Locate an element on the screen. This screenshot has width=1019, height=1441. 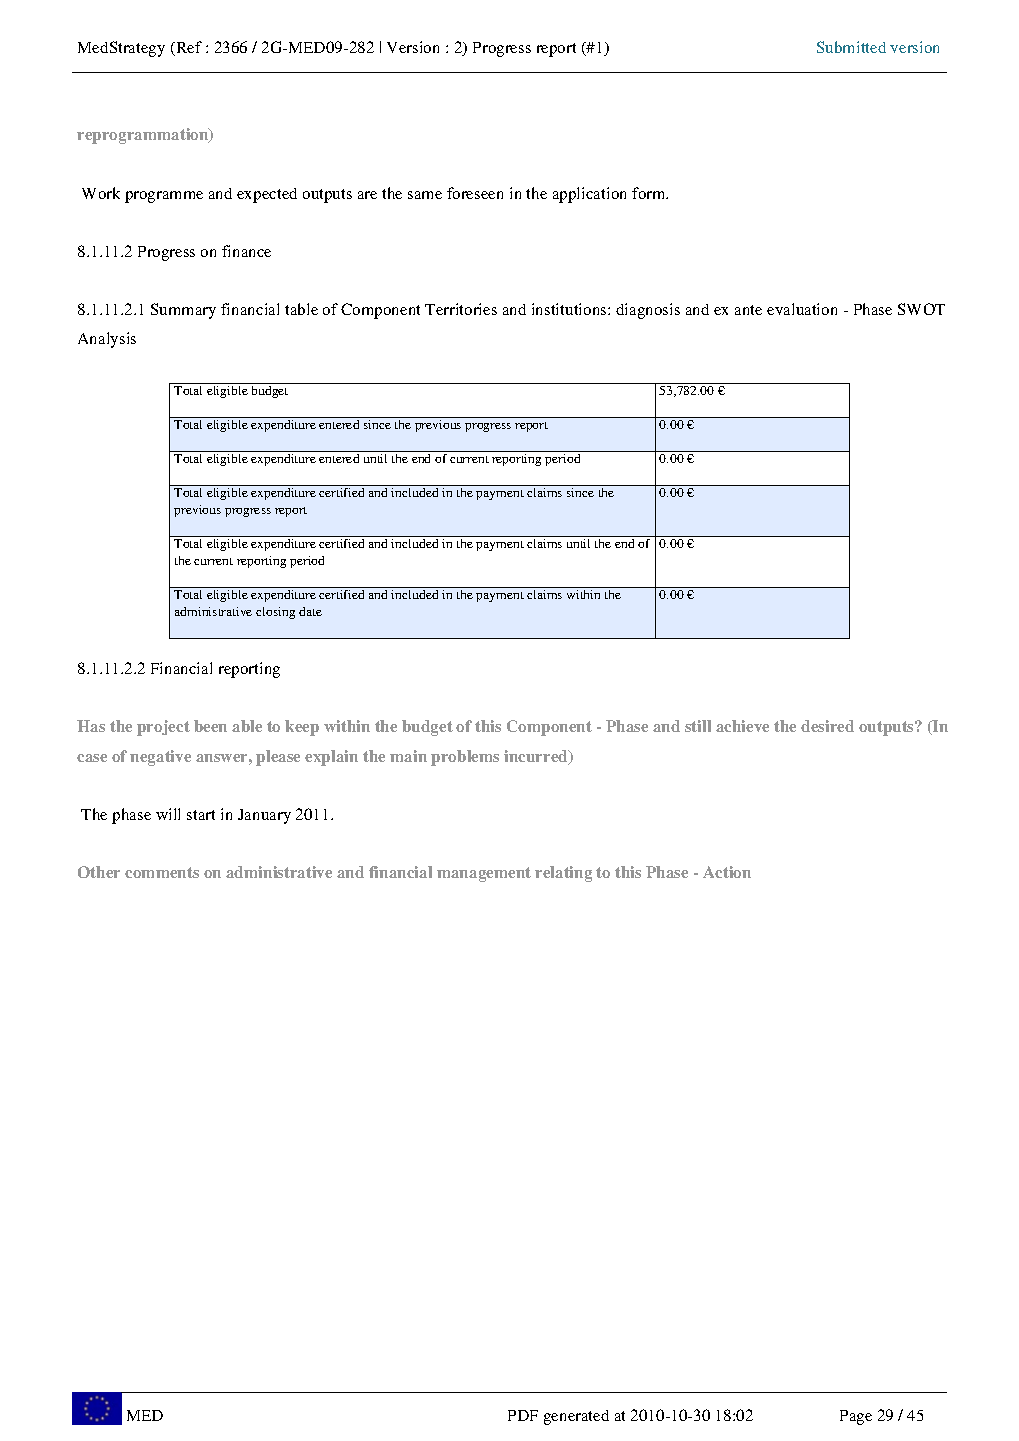
Submitted is located at coordinates (851, 47).
